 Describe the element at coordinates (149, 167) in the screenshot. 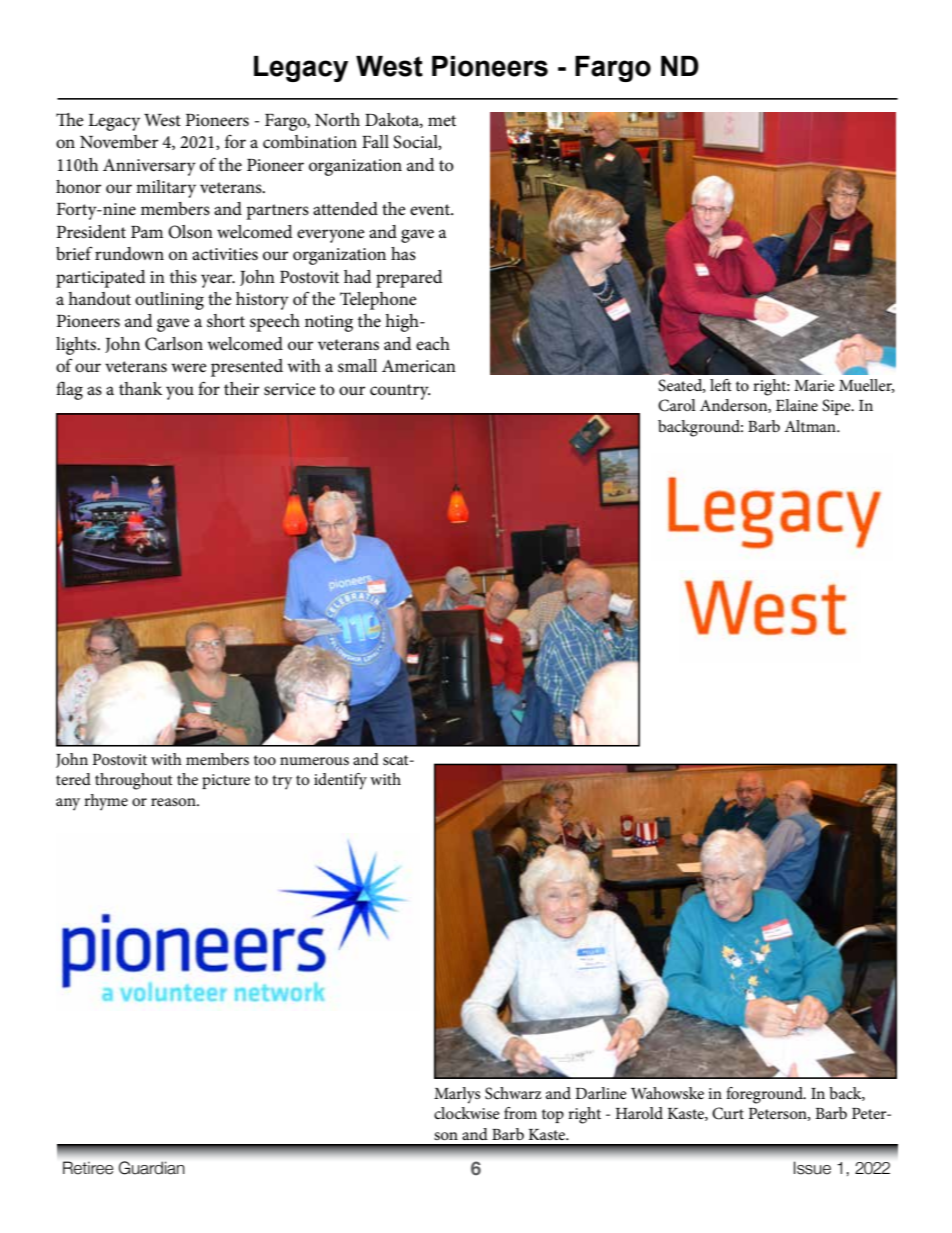

I see `Anniversary` at that location.
